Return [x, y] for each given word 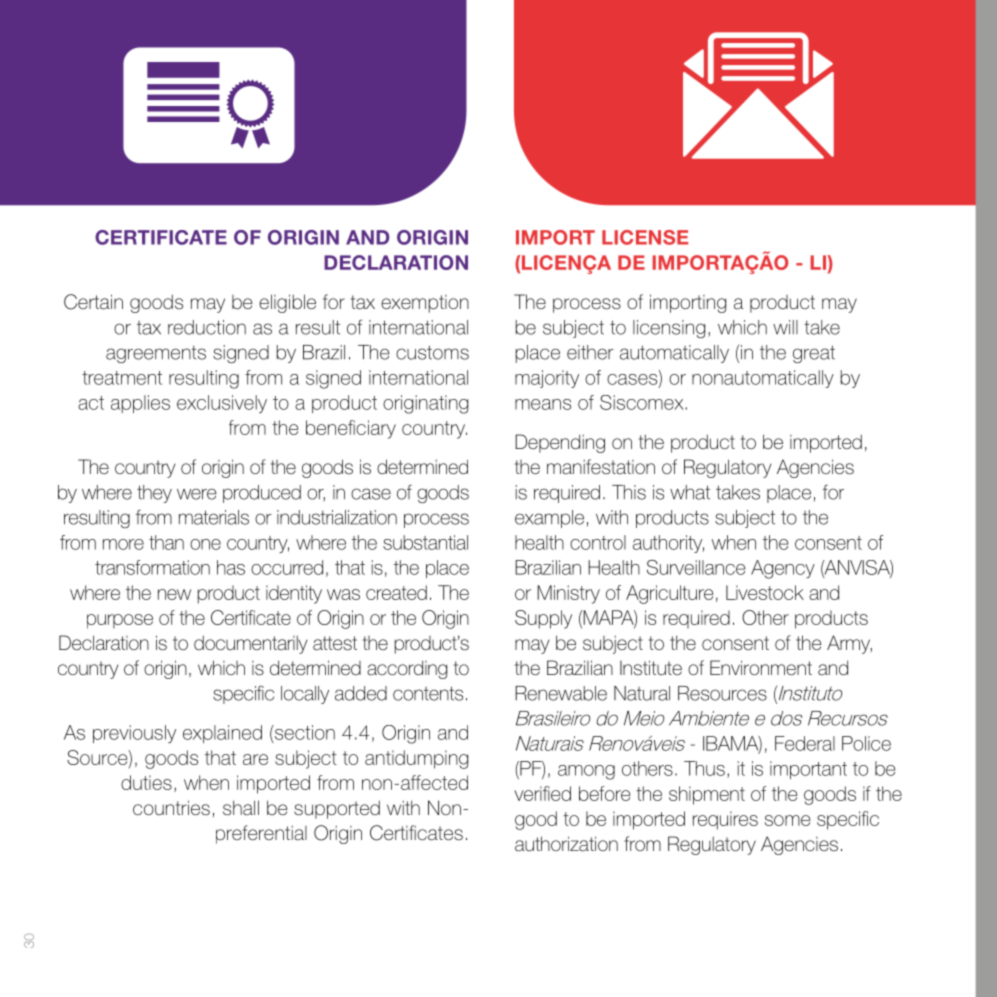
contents [428, 693]
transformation [152, 567]
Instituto [809, 694]
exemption [425, 304]
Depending [560, 443]
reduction [207, 327]
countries [171, 808]
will [785, 327]
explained [222, 734]
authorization [566, 844]
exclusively [222, 404]
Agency [783, 569]
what [690, 492]
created [396, 592]
